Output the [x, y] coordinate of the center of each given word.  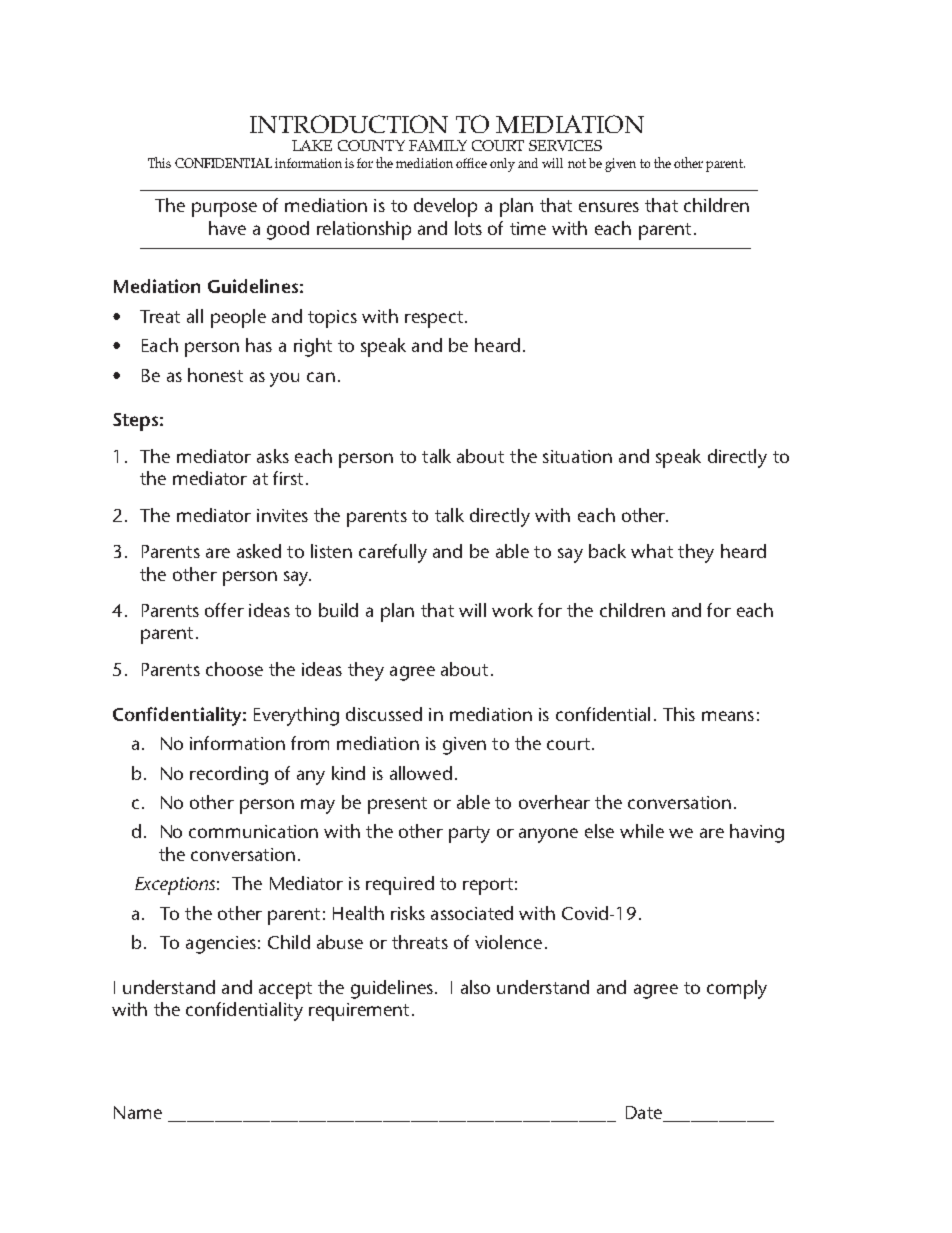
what [652, 551]
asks [273, 456]
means [728, 716]
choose [234, 669]
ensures [609, 207]
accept [285, 990]
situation [577, 456]
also [475, 987]
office [471, 163]
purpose [224, 209]
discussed [384, 714]
